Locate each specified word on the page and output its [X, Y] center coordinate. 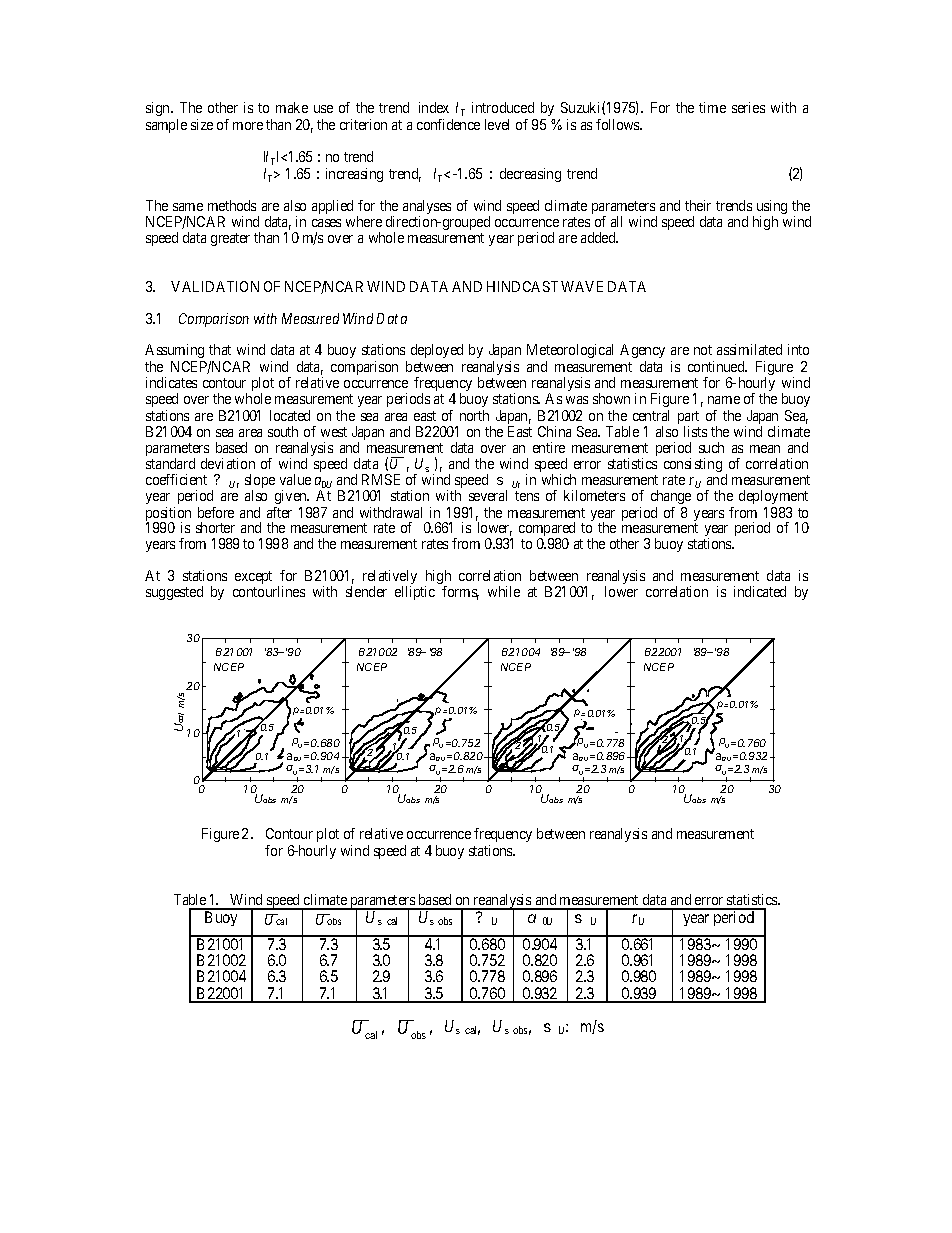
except [253, 579]
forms [460, 593]
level [497, 124]
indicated [760, 591]
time [712, 107]
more [248, 126]
